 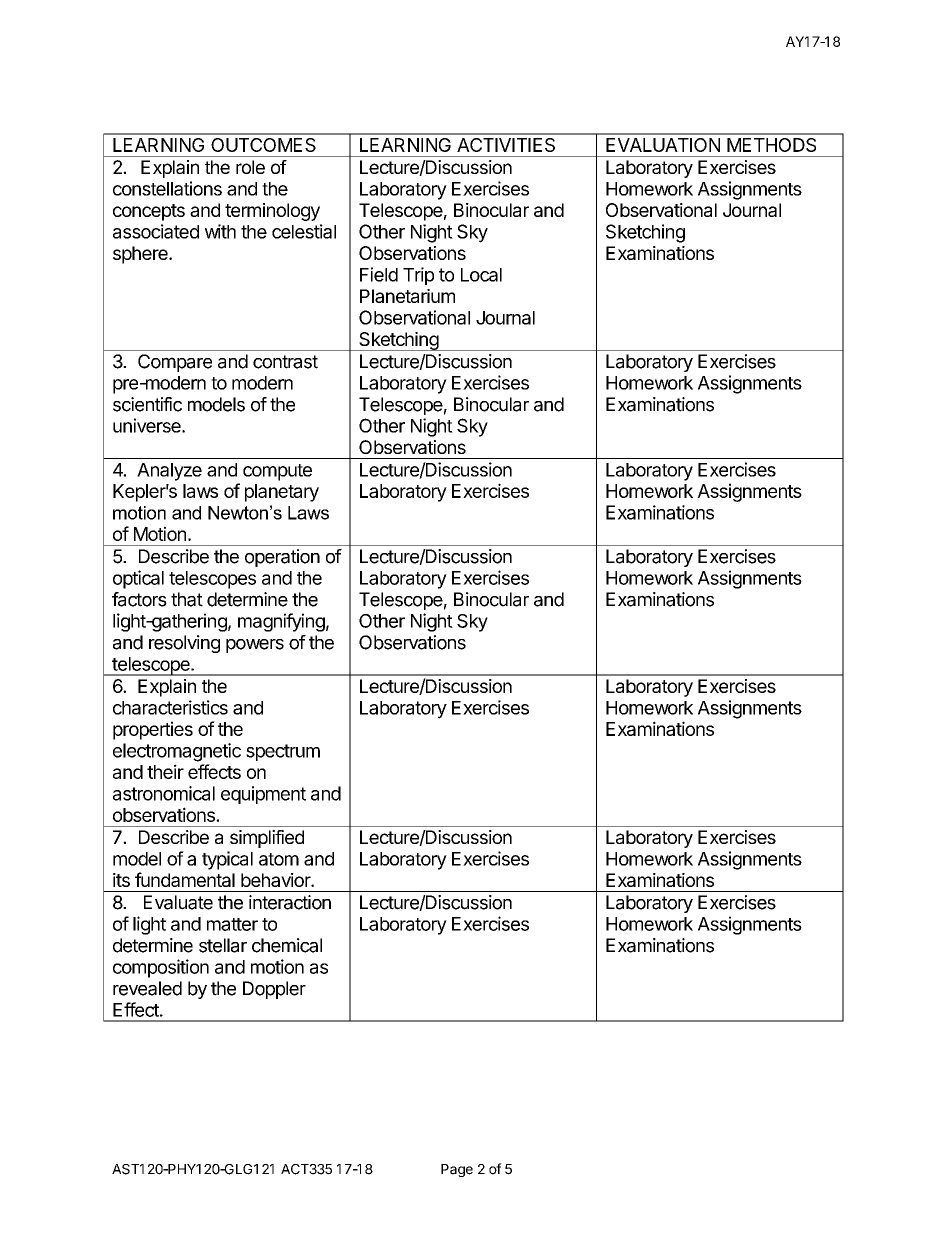 I want to click on spectrum, so click(x=283, y=752).
